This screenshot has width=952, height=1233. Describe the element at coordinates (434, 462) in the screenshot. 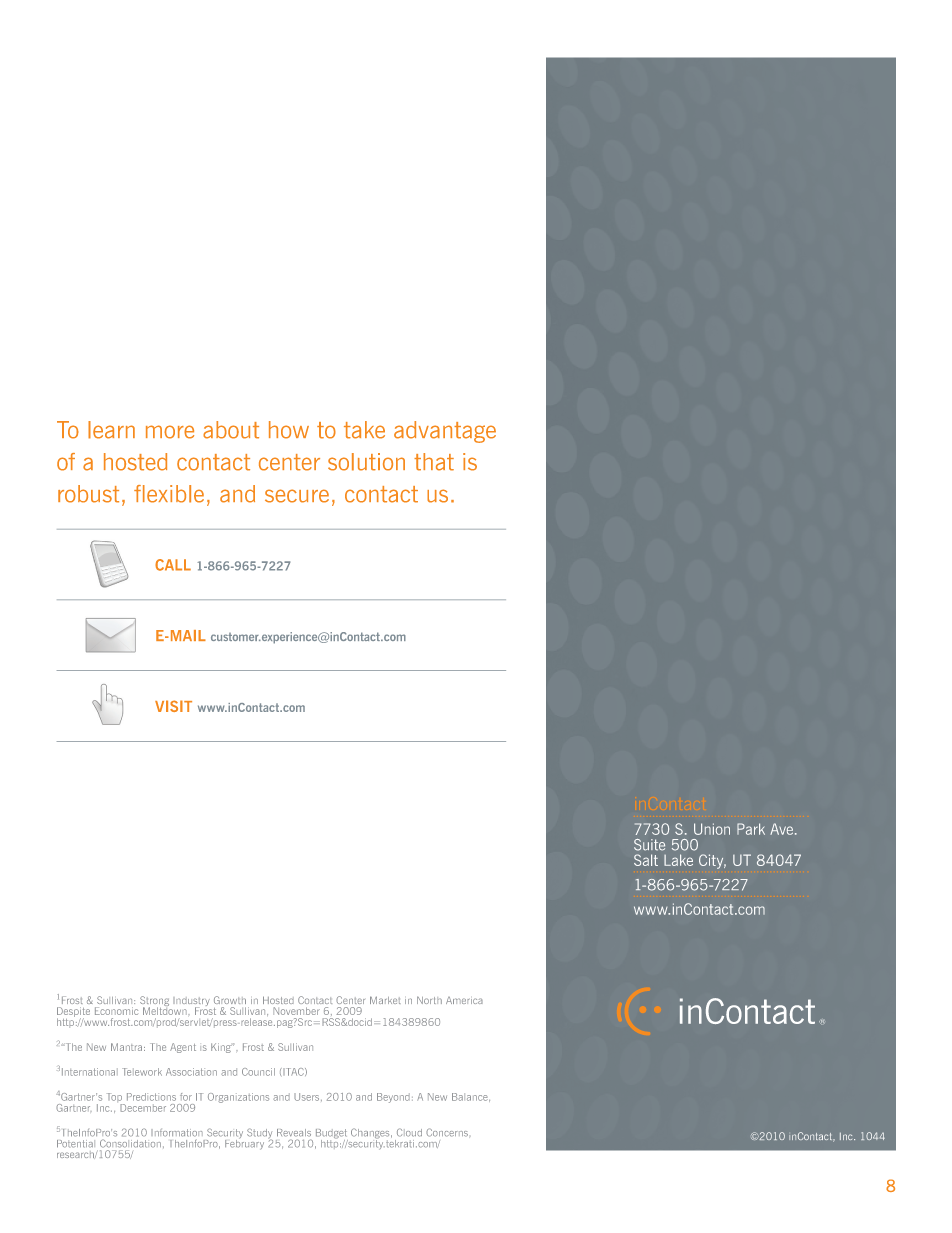

I see `that` at that location.
